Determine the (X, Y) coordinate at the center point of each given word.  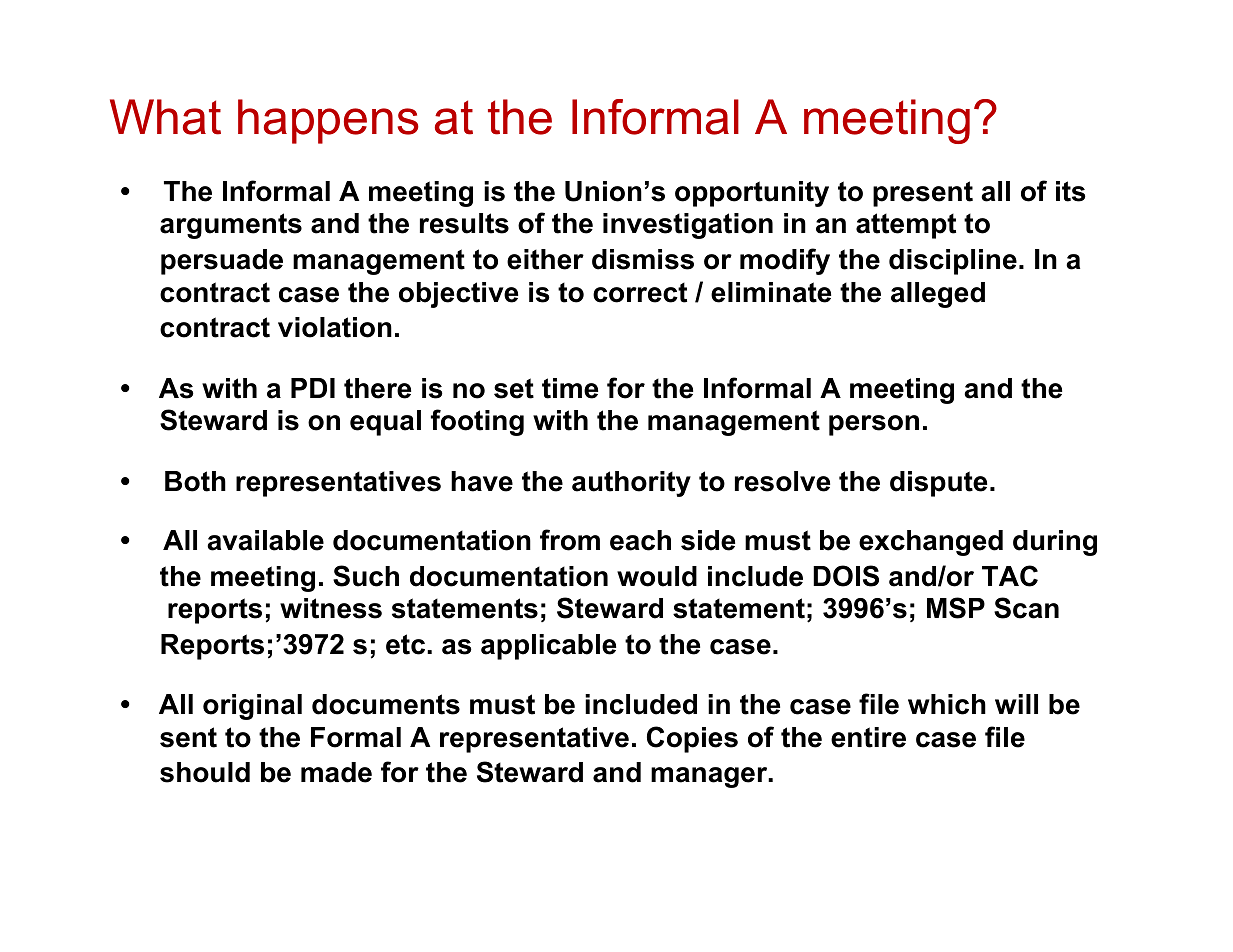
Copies (692, 739)
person (874, 425)
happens (328, 121)
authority (631, 484)
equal (385, 423)
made (336, 772)
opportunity (752, 194)
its (1071, 191)
